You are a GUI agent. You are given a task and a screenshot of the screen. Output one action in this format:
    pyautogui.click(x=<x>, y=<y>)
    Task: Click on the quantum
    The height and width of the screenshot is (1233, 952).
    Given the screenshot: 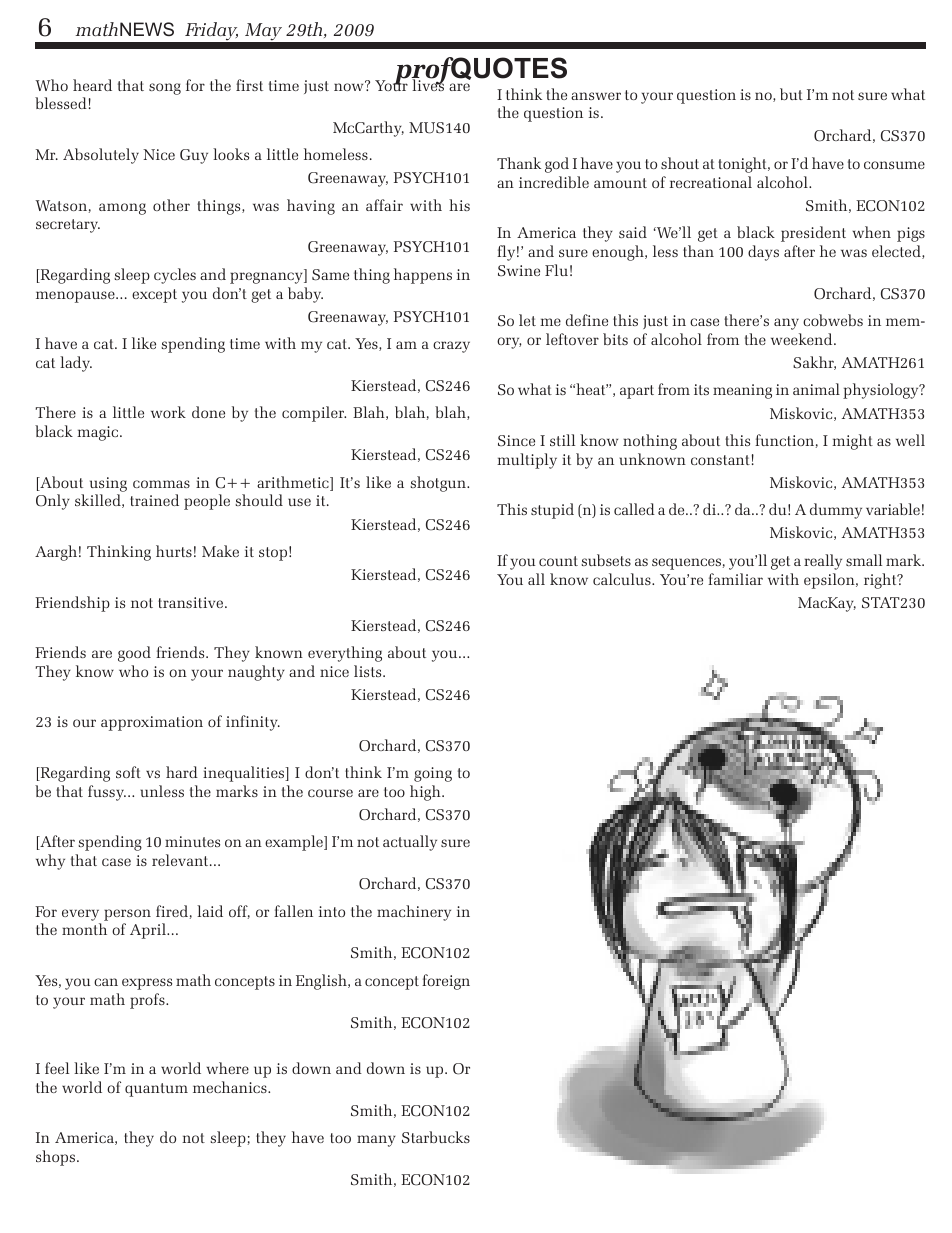 What is the action you would take?
    pyautogui.click(x=156, y=1090)
